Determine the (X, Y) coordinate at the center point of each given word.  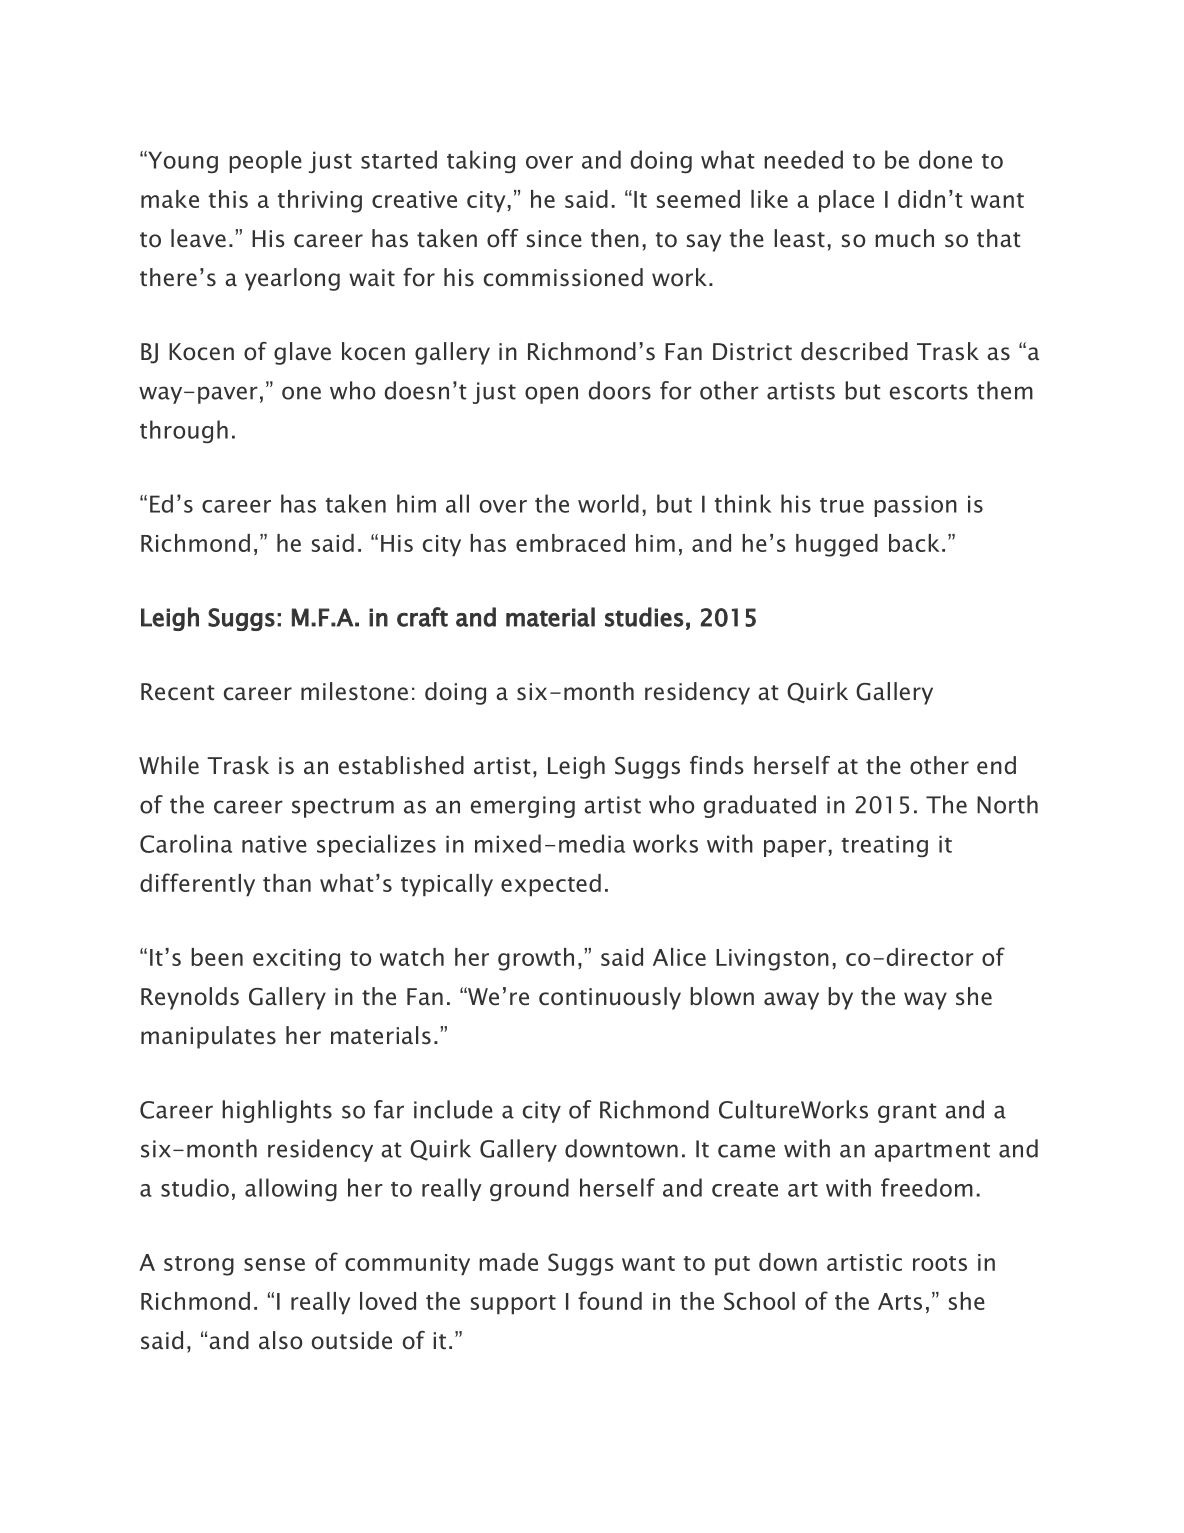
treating (885, 846)
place (846, 201)
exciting (296, 960)
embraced (570, 543)
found (610, 1300)
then (615, 238)
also (280, 1340)
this (228, 199)
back (914, 543)
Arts (900, 1301)
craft (422, 617)
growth (536, 959)
